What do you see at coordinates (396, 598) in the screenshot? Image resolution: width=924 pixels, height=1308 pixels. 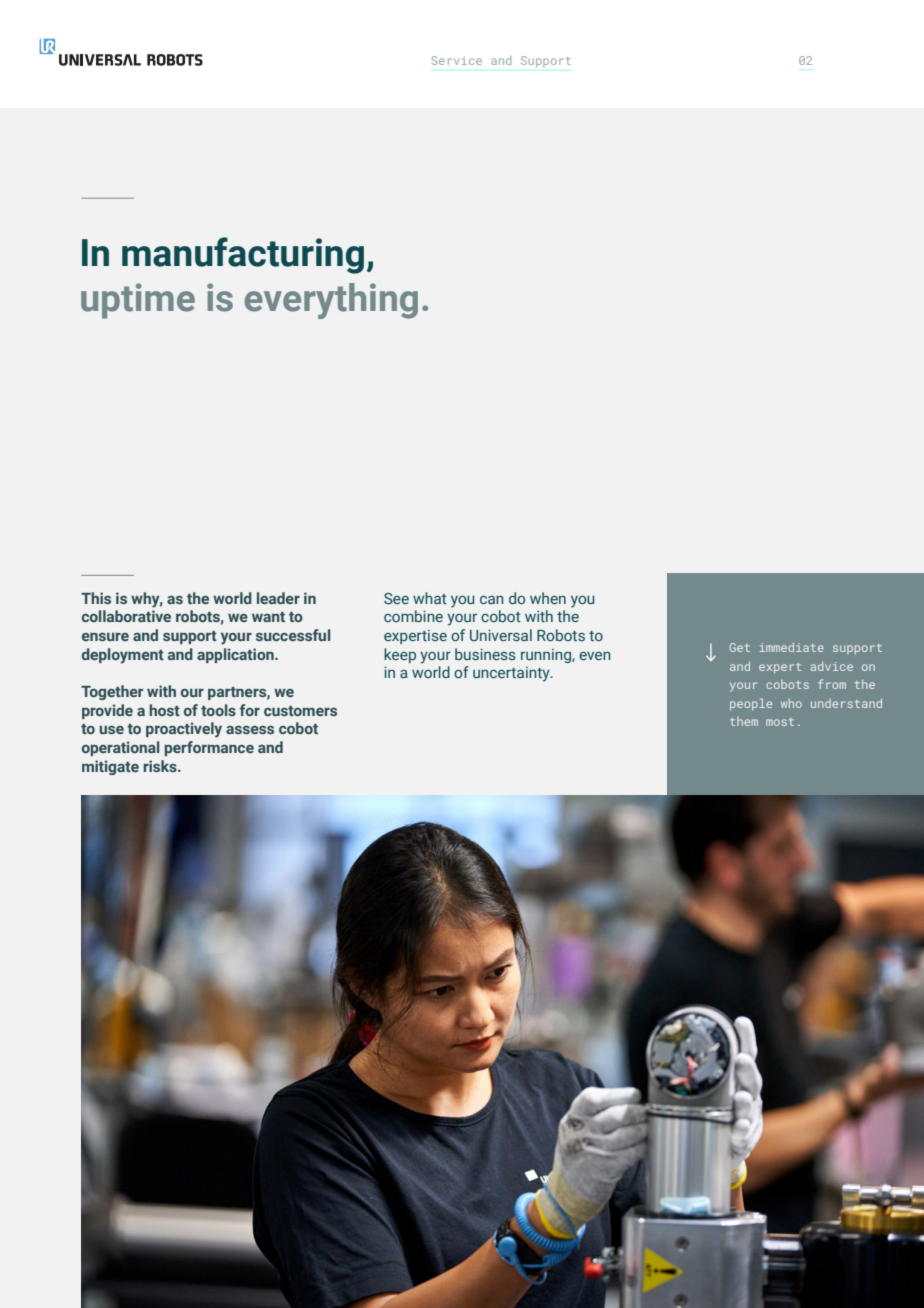 I see `See` at bounding box center [396, 598].
